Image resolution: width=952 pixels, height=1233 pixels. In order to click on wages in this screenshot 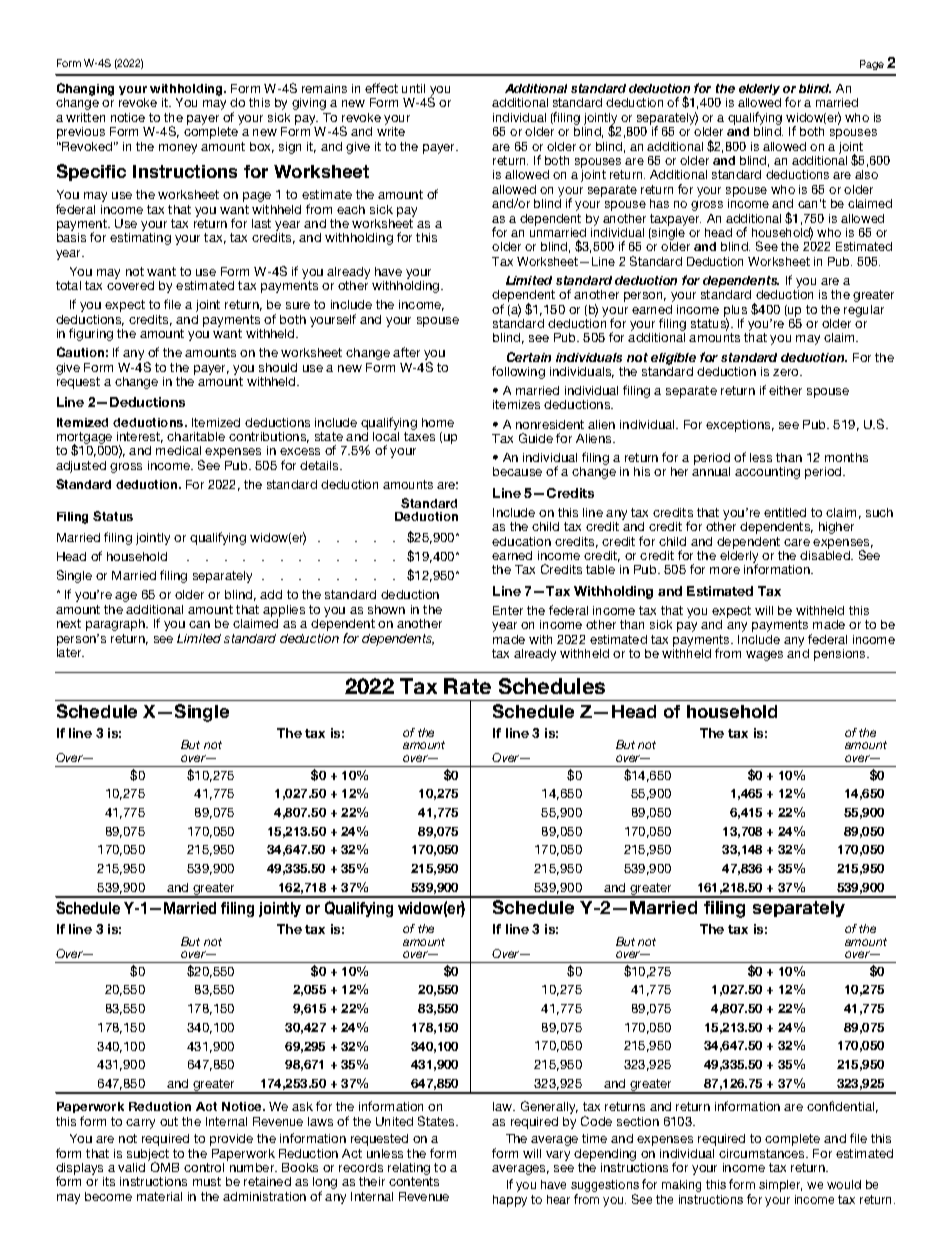, I will do `click(764, 656)`.
